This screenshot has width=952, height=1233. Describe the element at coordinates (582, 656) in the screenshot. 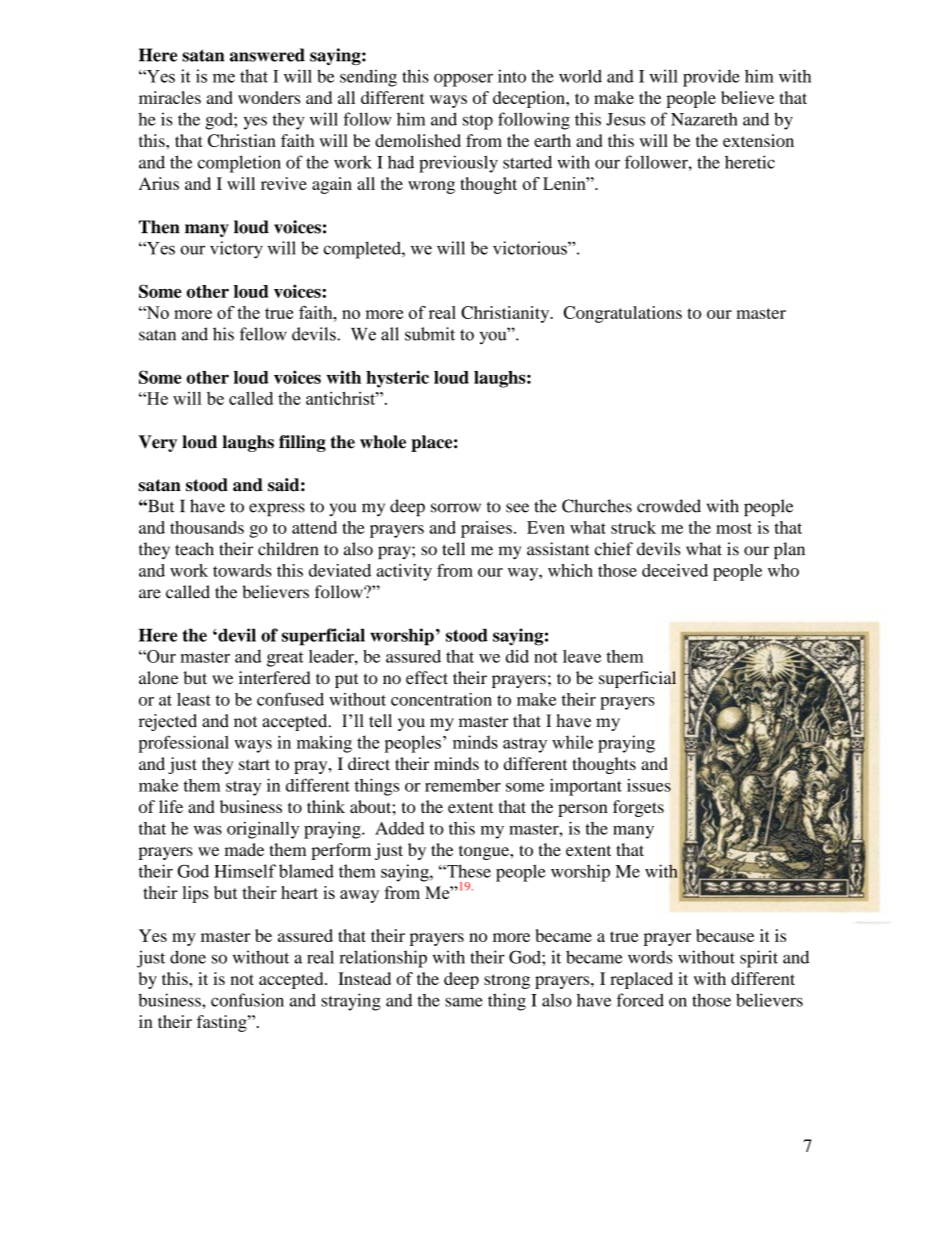

I see `leave` at that location.
